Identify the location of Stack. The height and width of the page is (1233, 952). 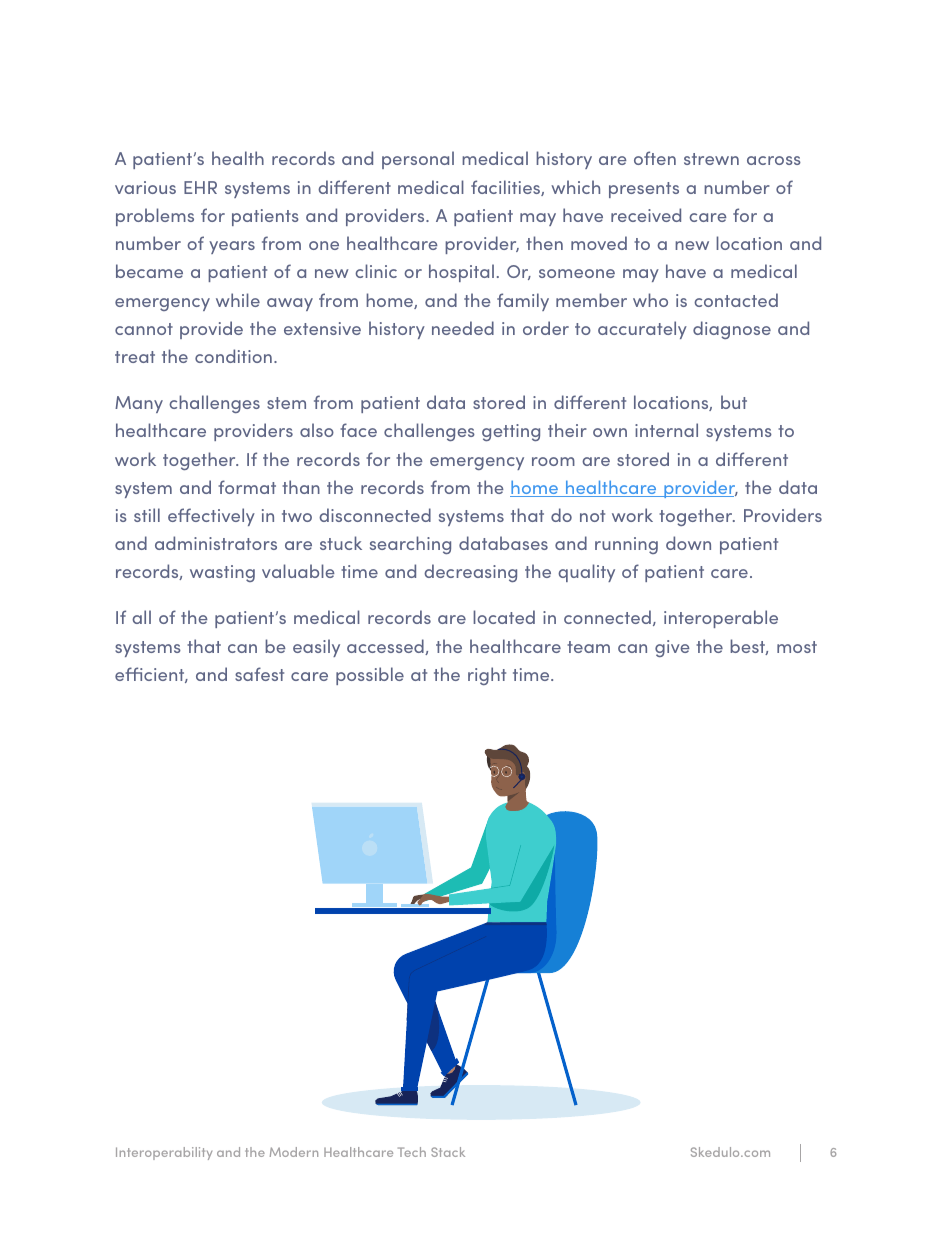
(448, 1152).
